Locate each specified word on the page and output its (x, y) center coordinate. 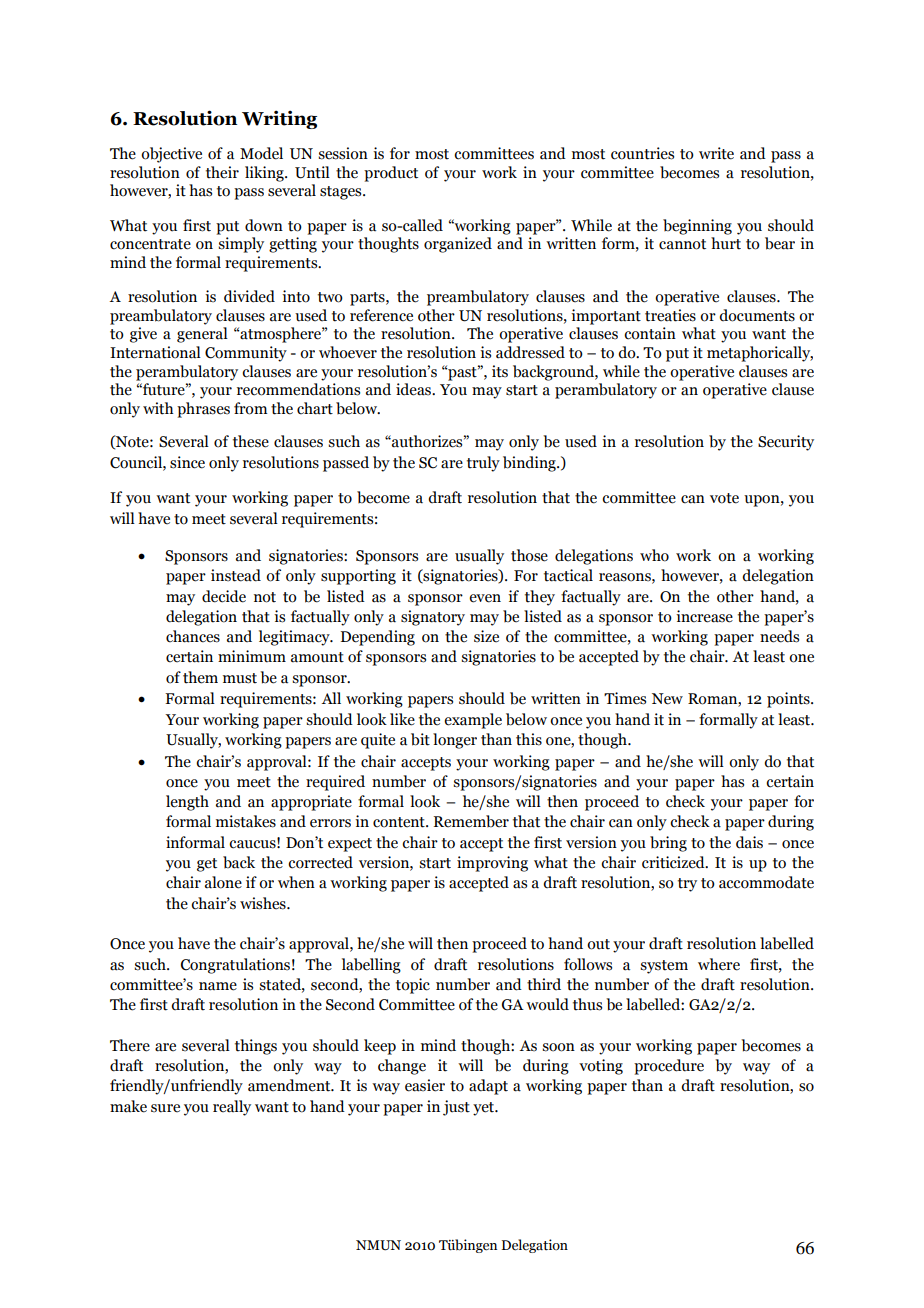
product (391, 174)
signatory (433, 618)
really (232, 1108)
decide (224, 596)
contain (650, 333)
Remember (471, 821)
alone (223, 882)
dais (749, 842)
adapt (488, 1087)
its (500, 371)
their (222, 172)
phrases (203, 410)
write (716, 153)
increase (704, 616)
